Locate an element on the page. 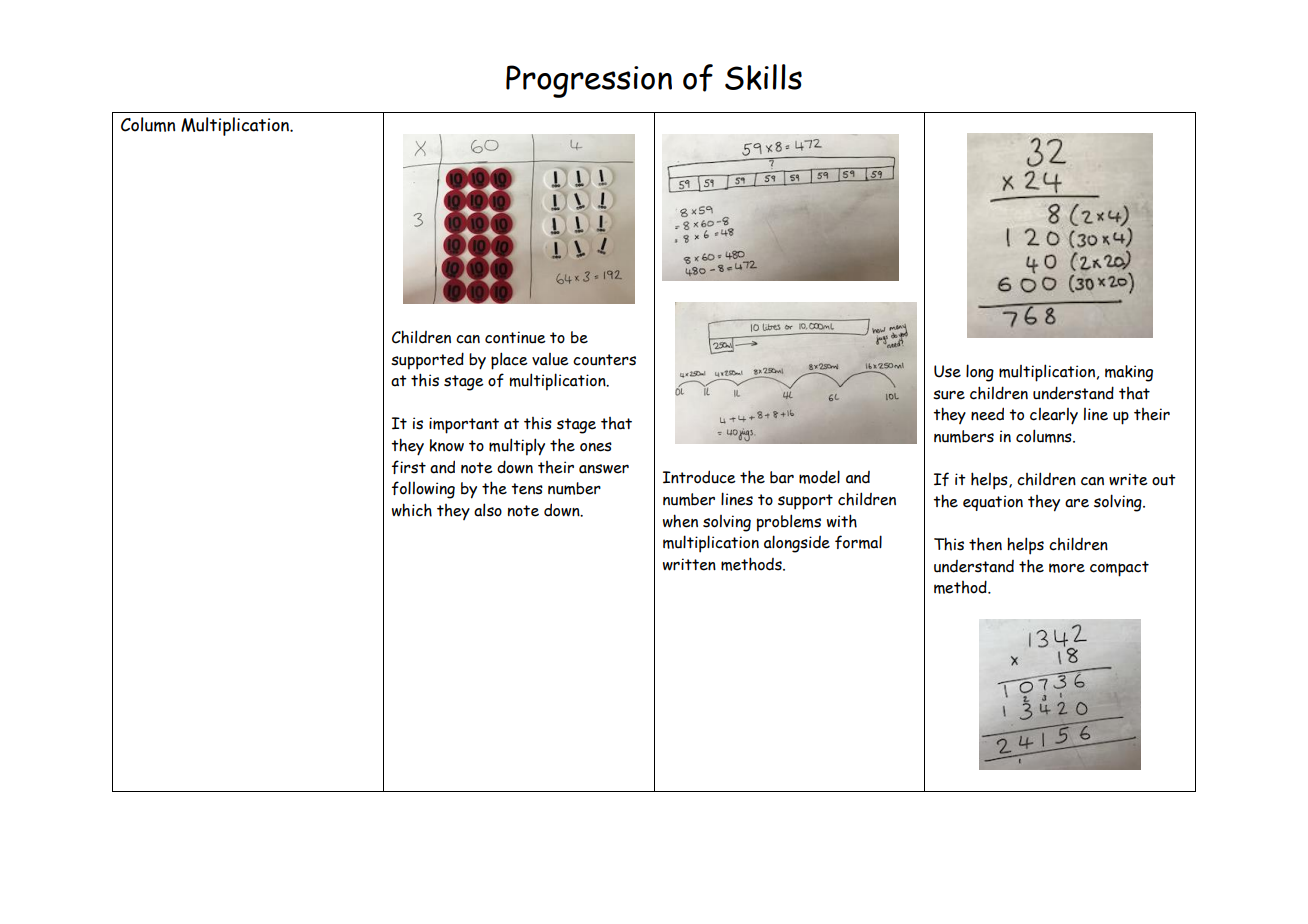 The width and height of the page is (1308, 924). making is located at coordinates (1129, 373).
